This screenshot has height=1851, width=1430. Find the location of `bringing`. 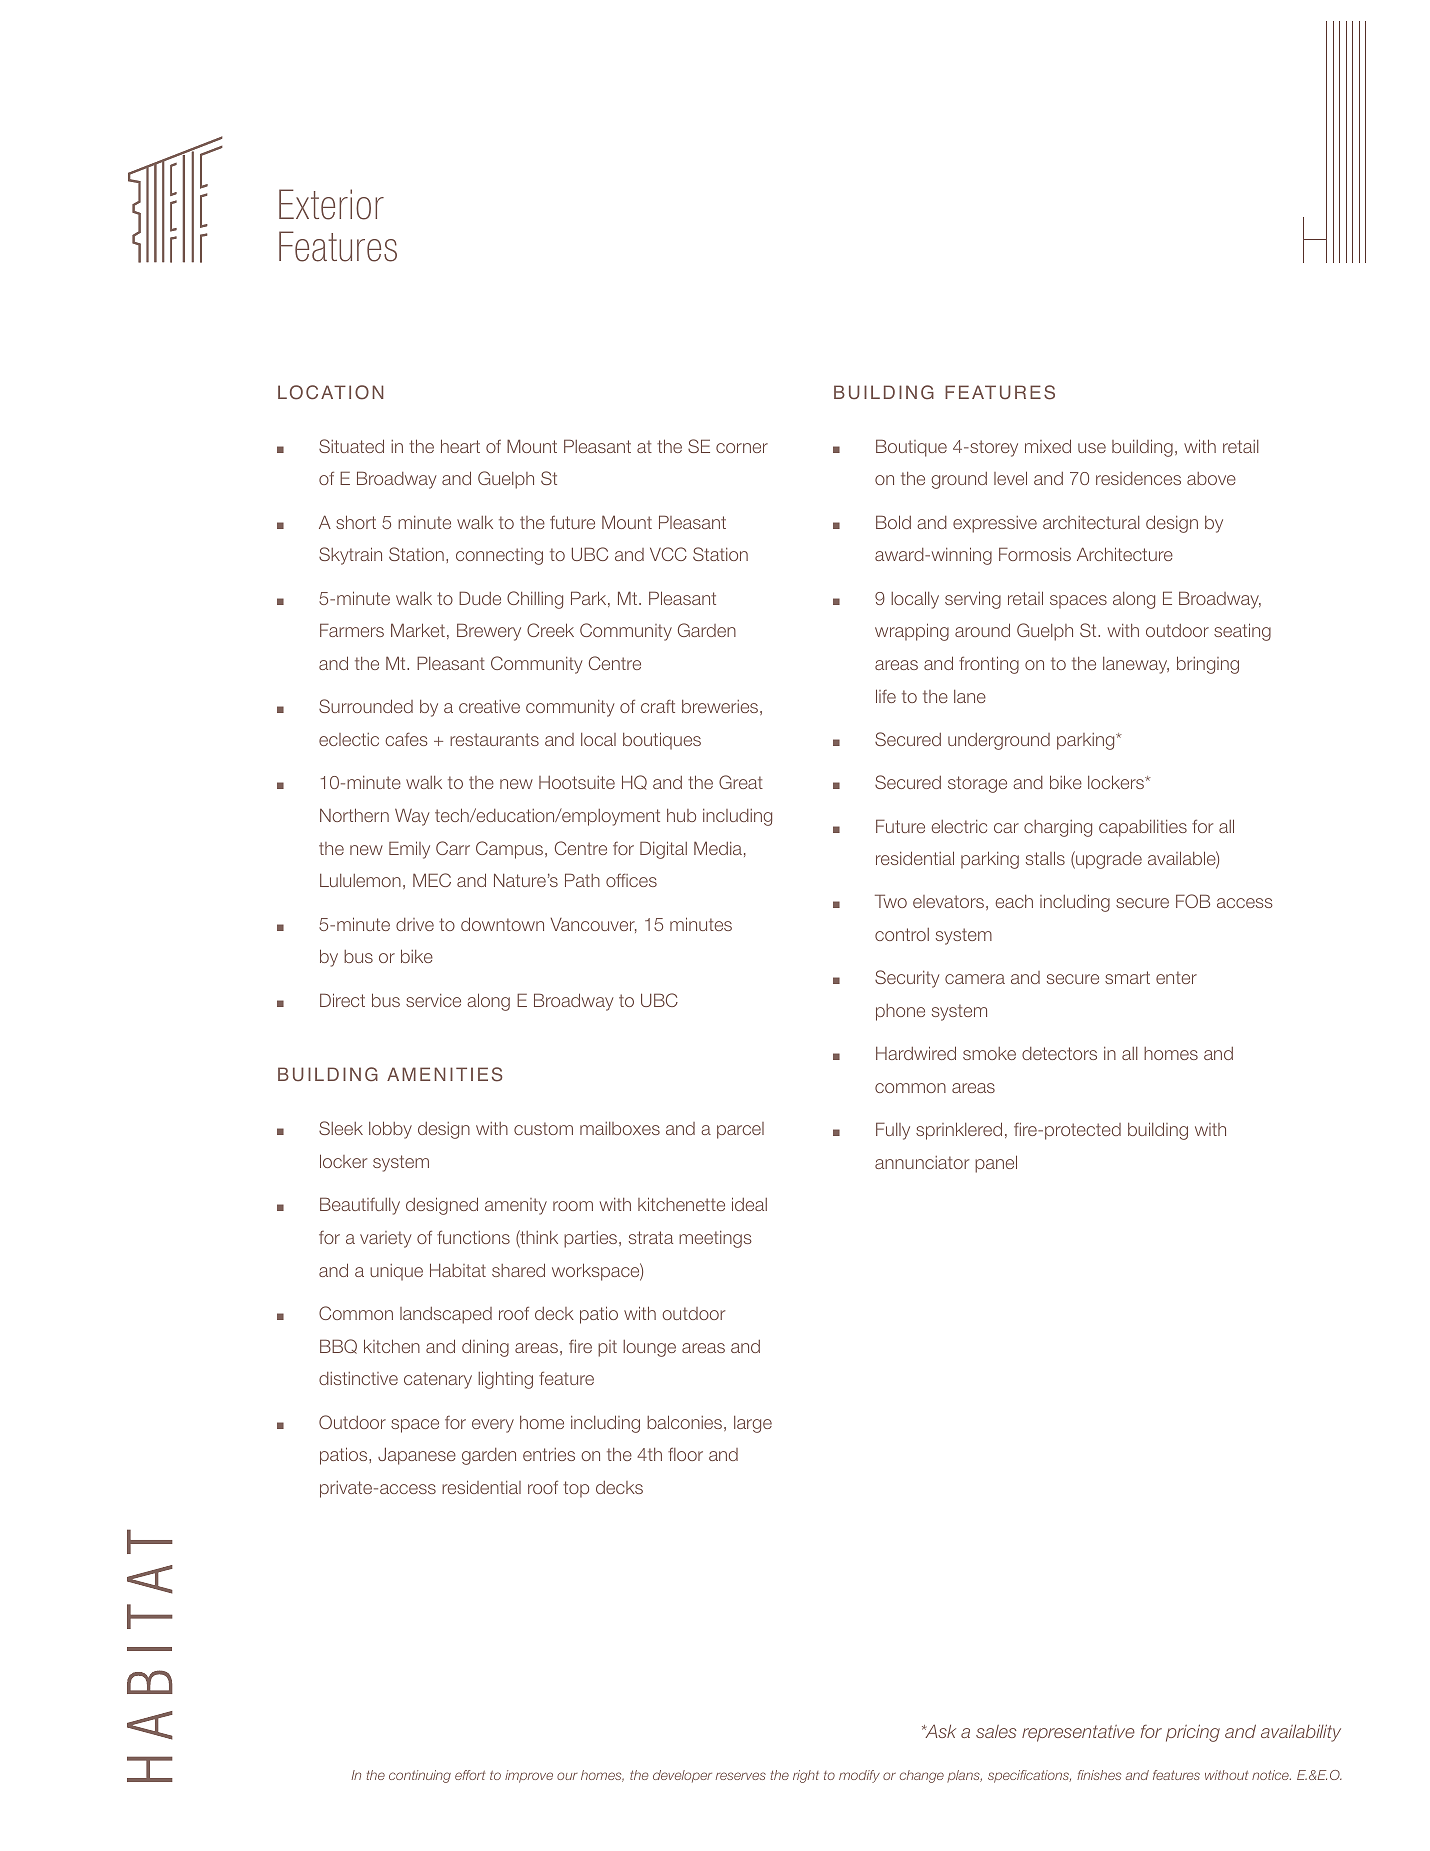

bringing is located at coordinates (1208, 665).
